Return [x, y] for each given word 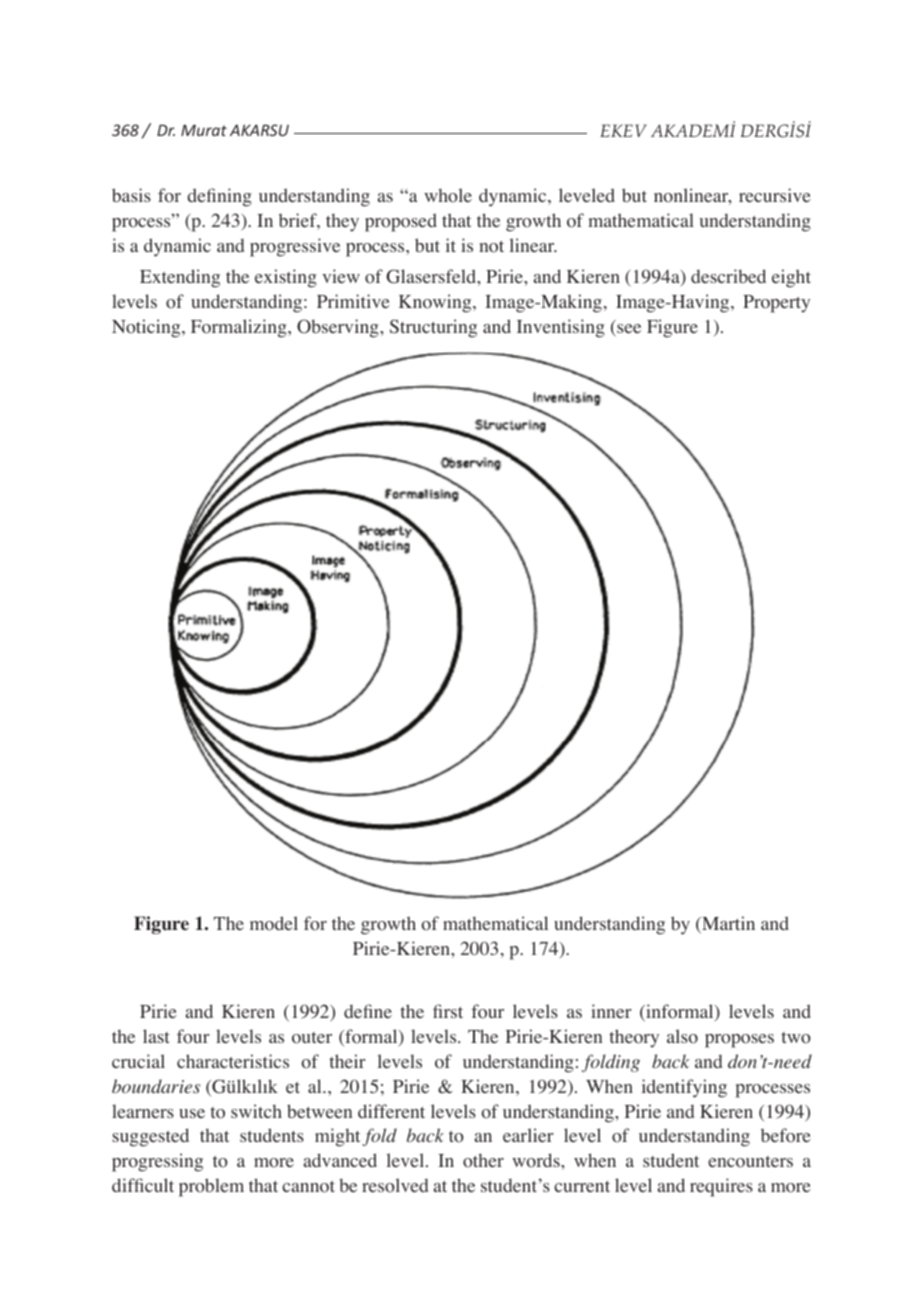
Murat [204, 130]
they [342, 222]
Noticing [147, 328]
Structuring [433, 328]
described [728, 276]
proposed [401, 222]
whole [448, 195]
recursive [775, 195]
